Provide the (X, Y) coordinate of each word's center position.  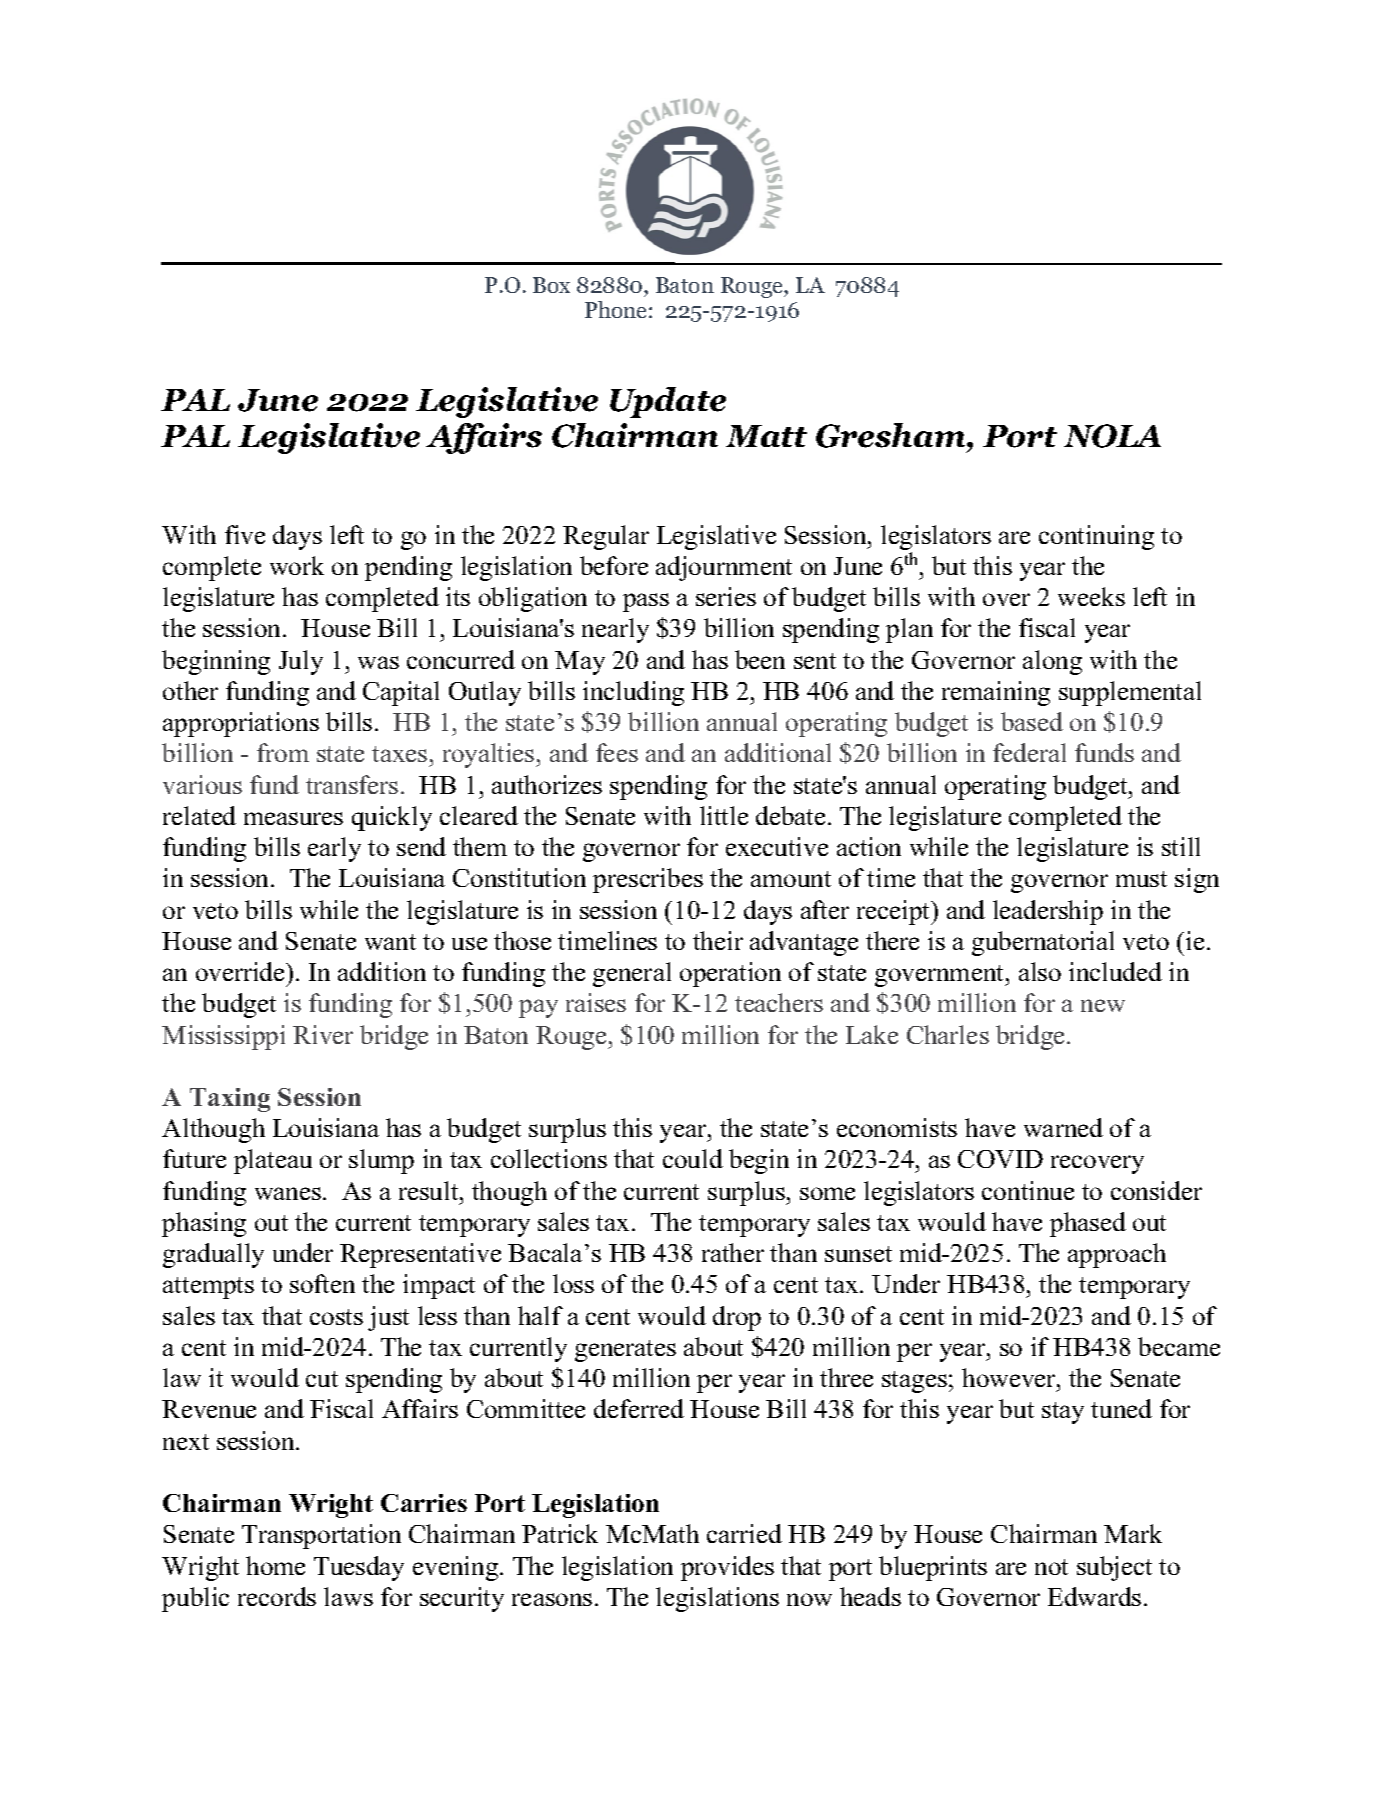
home (275, 1565)
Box (551, 285)
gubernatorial (1043, 943)
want (390, 942)
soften (322, 1283)
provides (727, 1568)
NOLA (1112, 436)
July (301, 662)
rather (733, 1252)
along (1052, 662)
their (718, 940)
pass (646, 602)
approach (1117, 1255)
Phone (615, 309)
